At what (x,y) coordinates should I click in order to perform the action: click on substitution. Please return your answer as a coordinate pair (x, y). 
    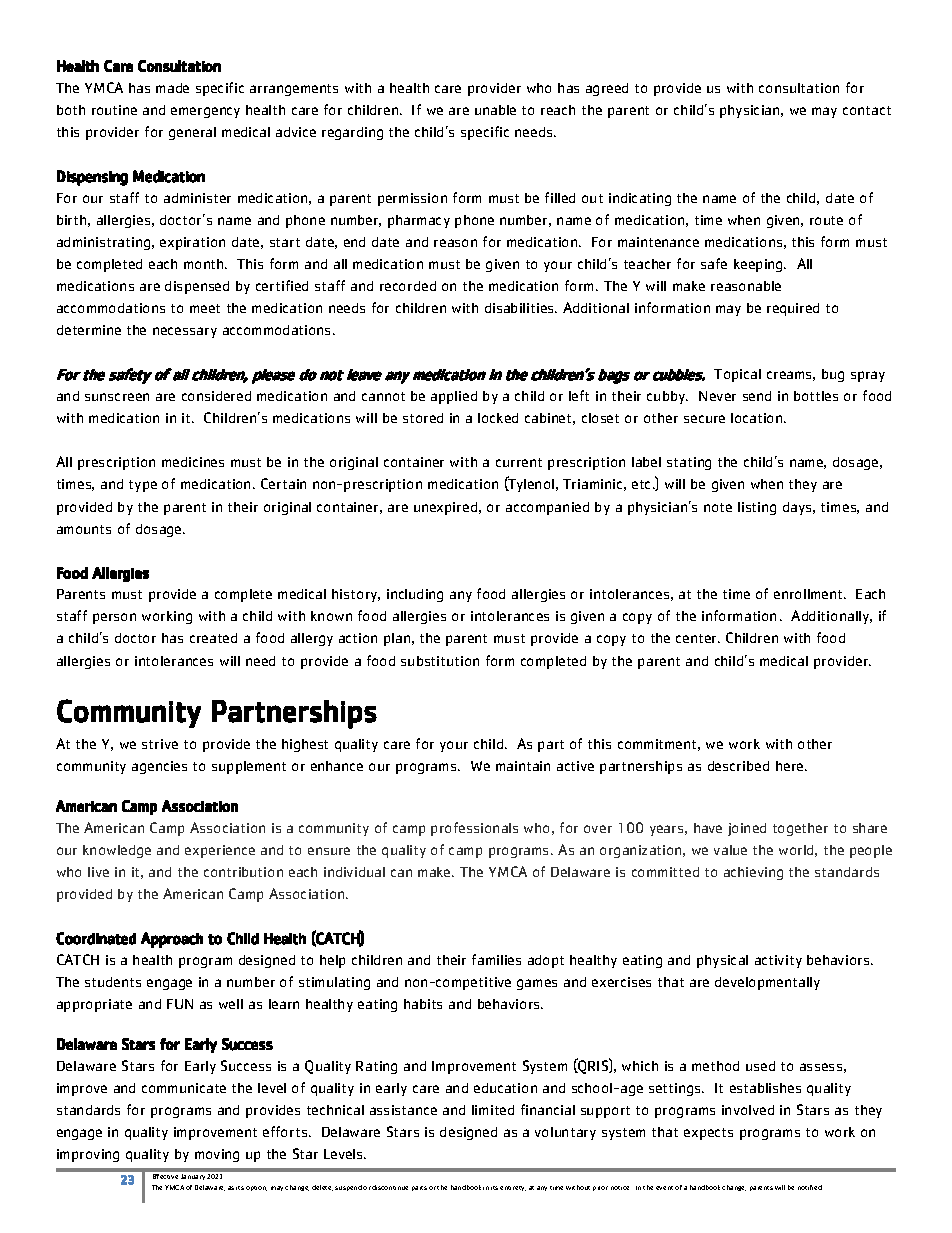
    Looking at the image, I should click on (440, 661).
